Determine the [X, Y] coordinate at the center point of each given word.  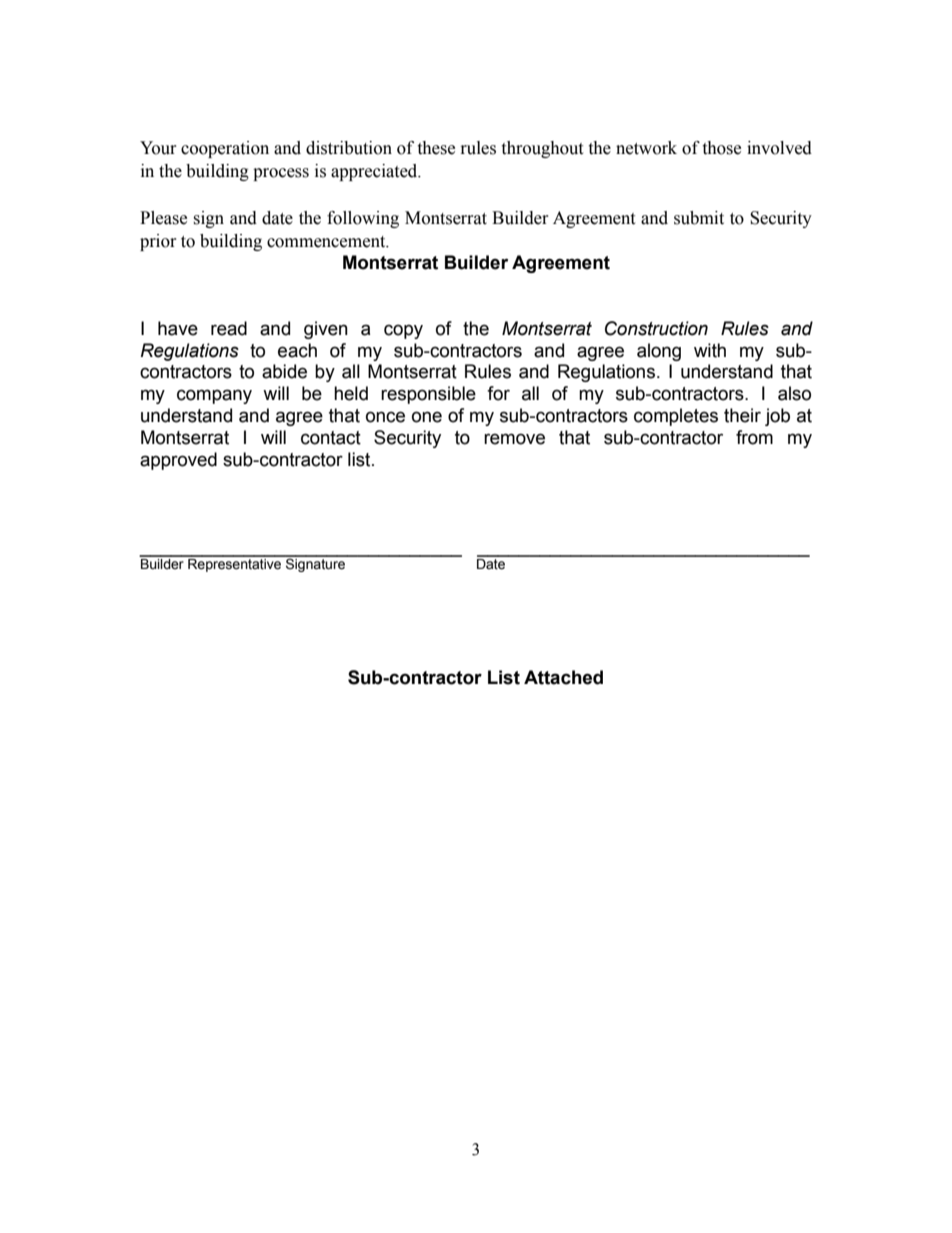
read [229, 328]
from [754, 437]
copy [403, 331]
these [436, 148]
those [721, 148]
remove [514, 439]
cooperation [225, 149]
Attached [563, 677]
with [710, 350]
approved [178, 461]
